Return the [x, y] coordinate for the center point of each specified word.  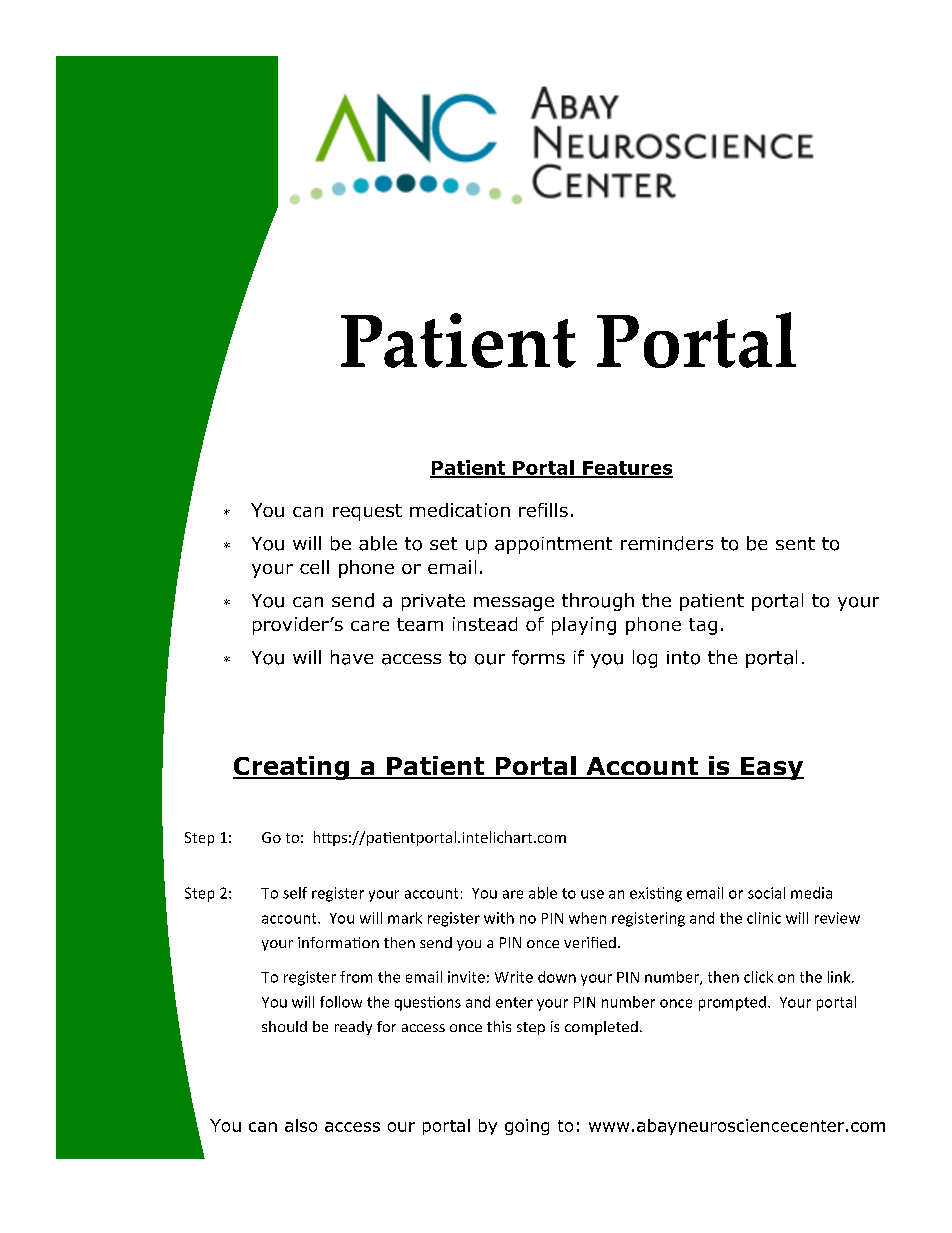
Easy [771, 768]
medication [460, 510]
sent [795, 543]
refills [543, 510]
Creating [292, 768]
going [527, 1127]
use [592, 894]
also [301, 1125]
